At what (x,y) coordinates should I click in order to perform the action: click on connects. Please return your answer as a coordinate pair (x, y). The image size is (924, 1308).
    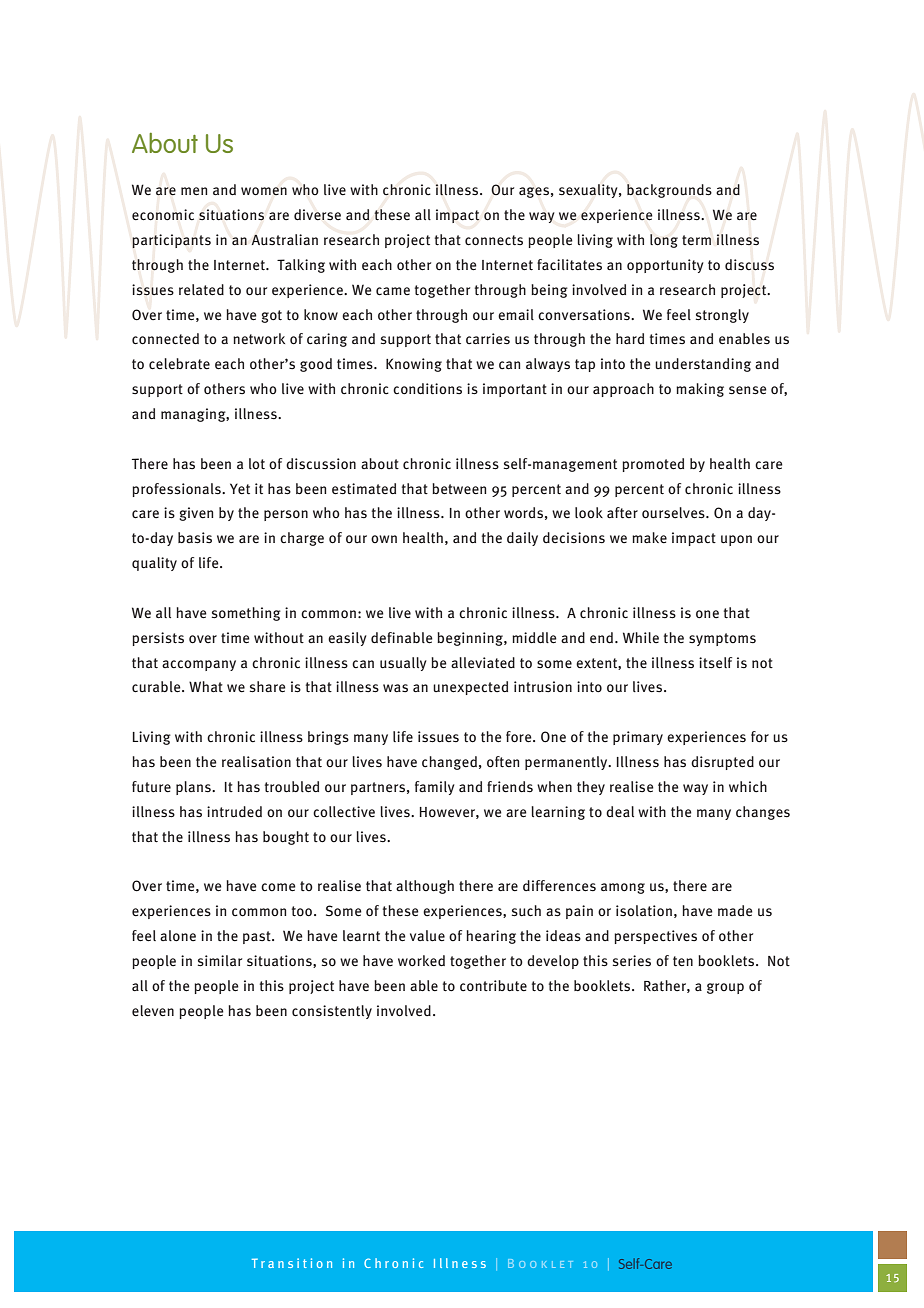
    Looking at the image, I should click on (494, 240).
